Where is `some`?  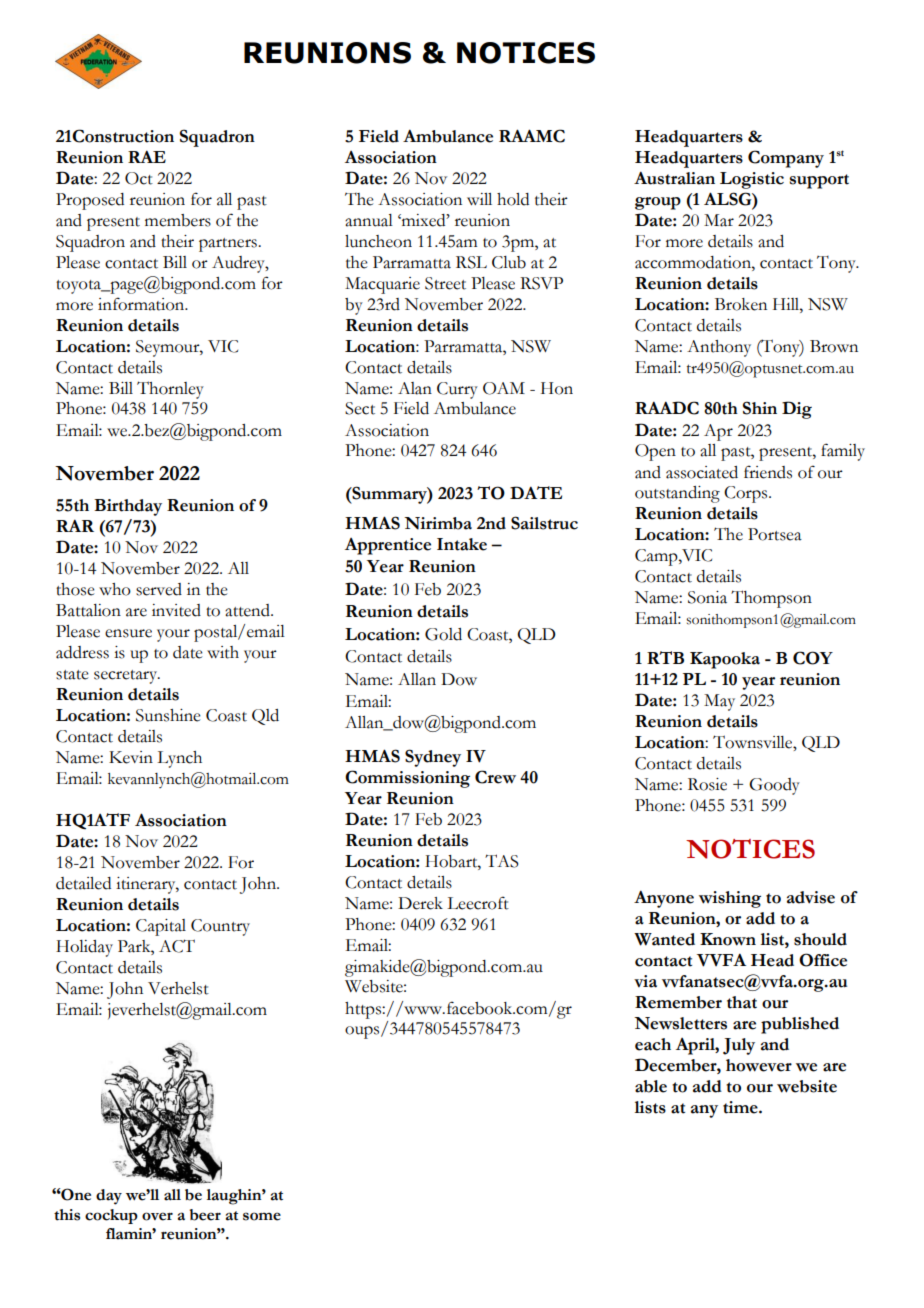
some is located at coordinates (262, 1216).
